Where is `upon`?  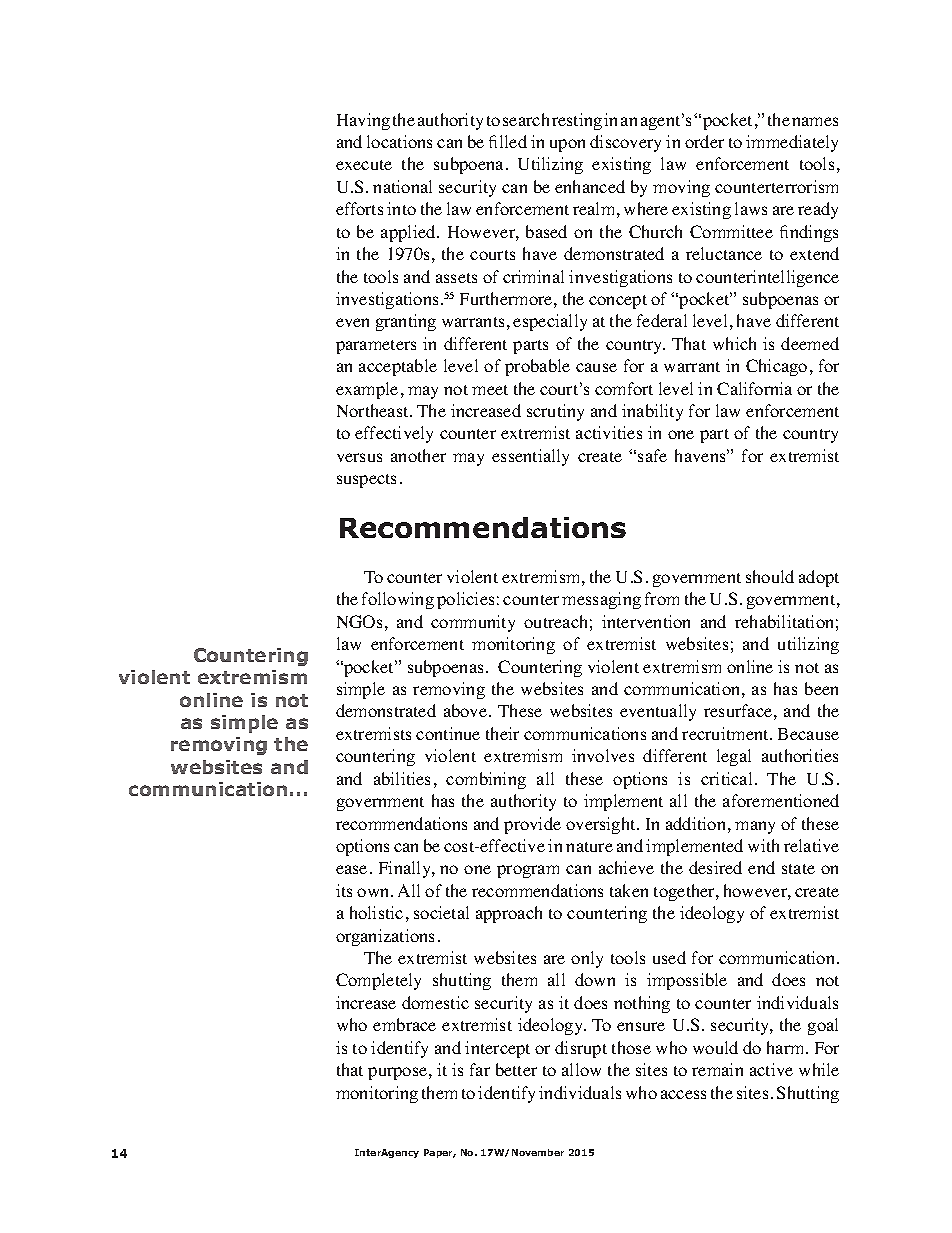 upon is located at coordinates (567, 145).
